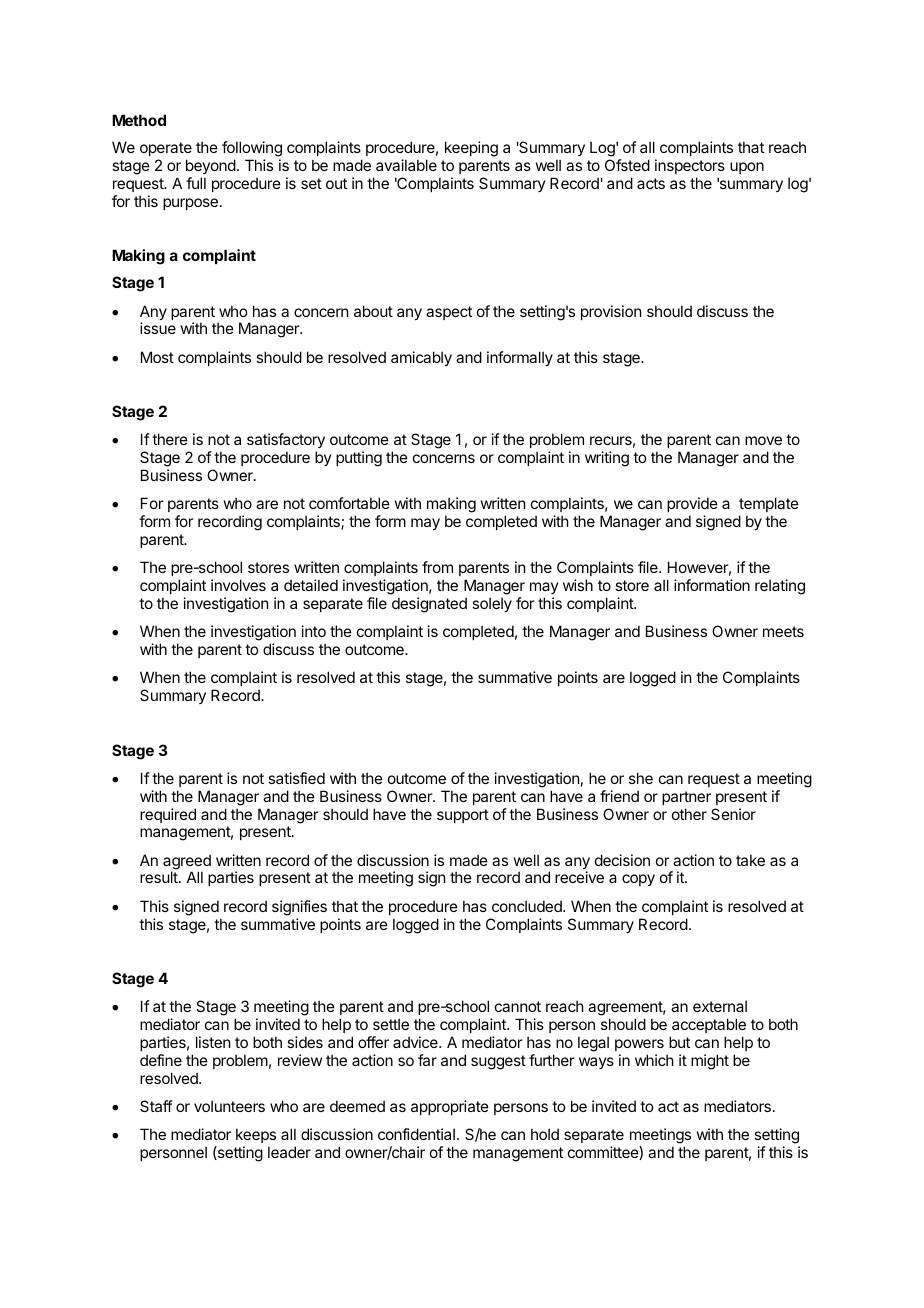 Image resolution: width=924 pixels, height=1308 pixels. What do you see at coordinates (463, 816) in the screenshot?
I see `support` at bounding box center [463, 816].
